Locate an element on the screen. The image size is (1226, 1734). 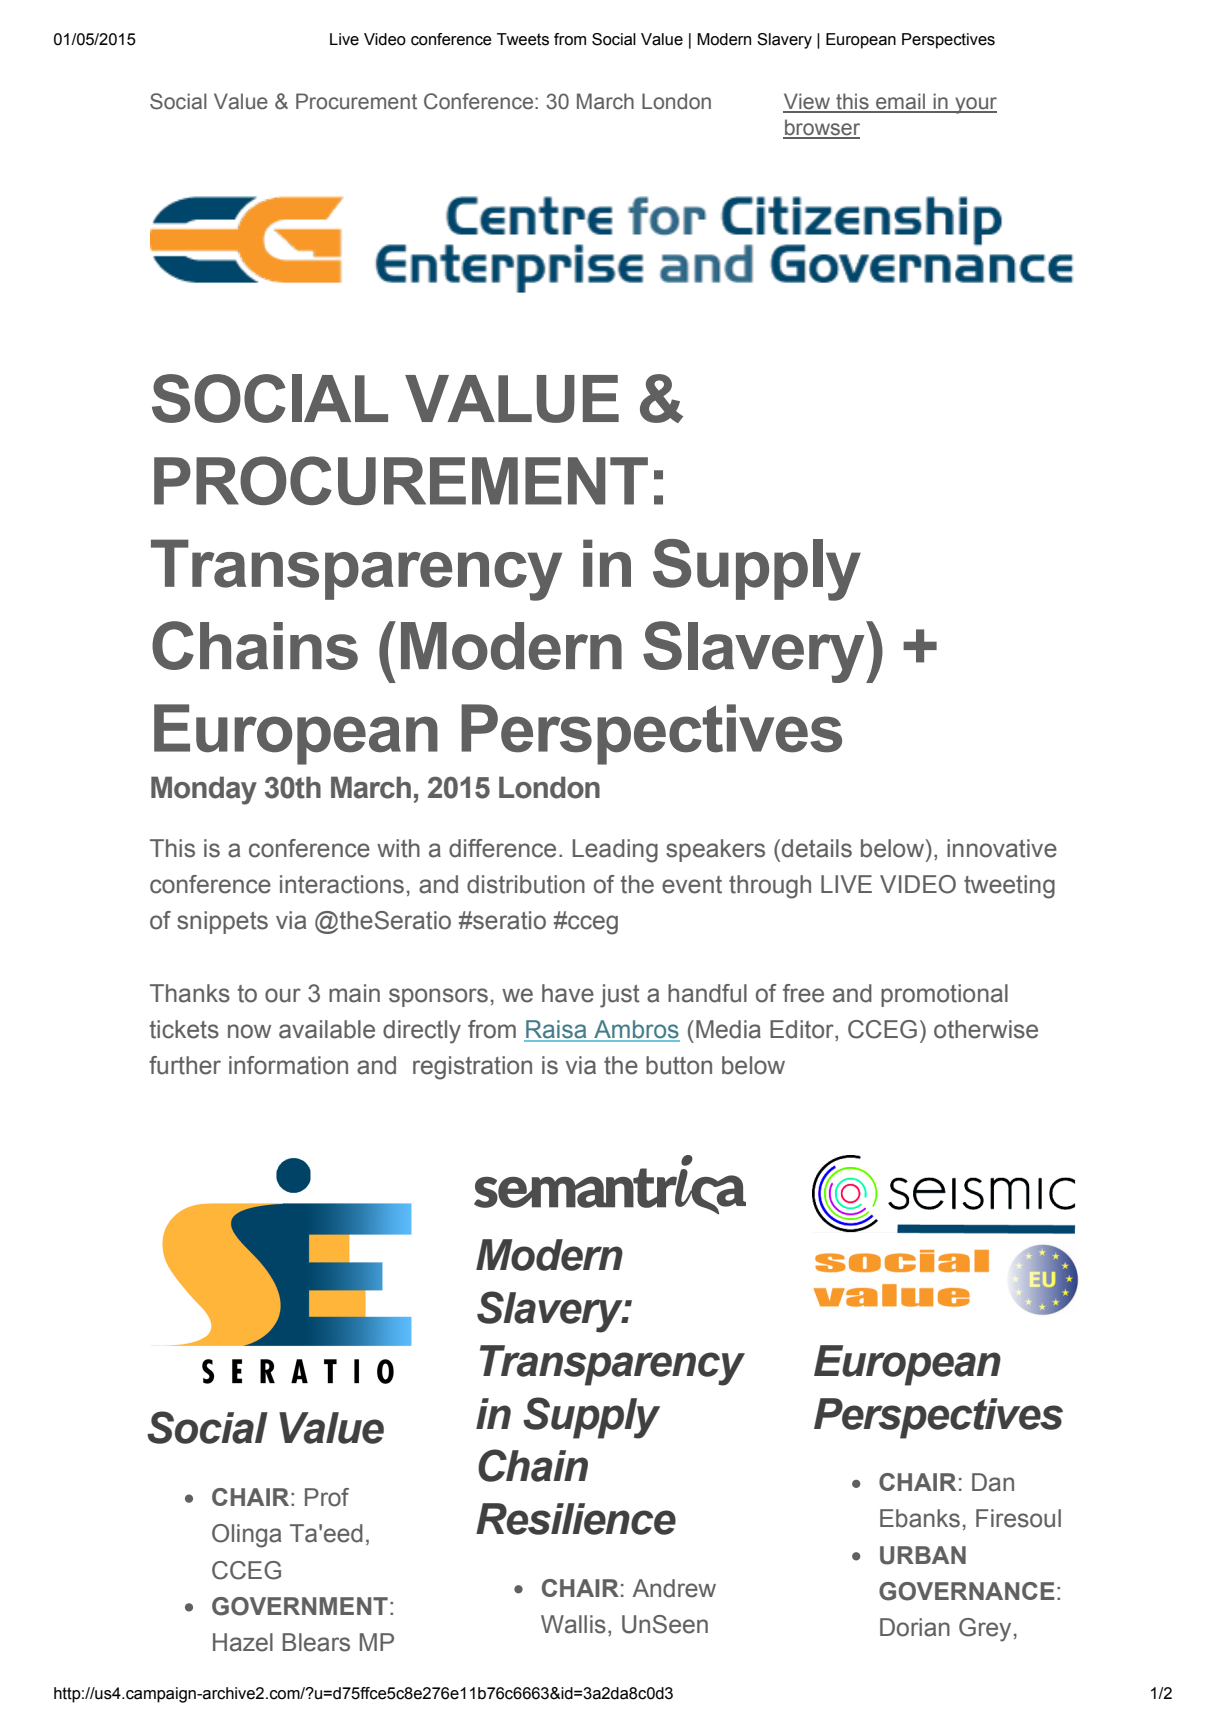
View is located at coordinates (807, 102).
